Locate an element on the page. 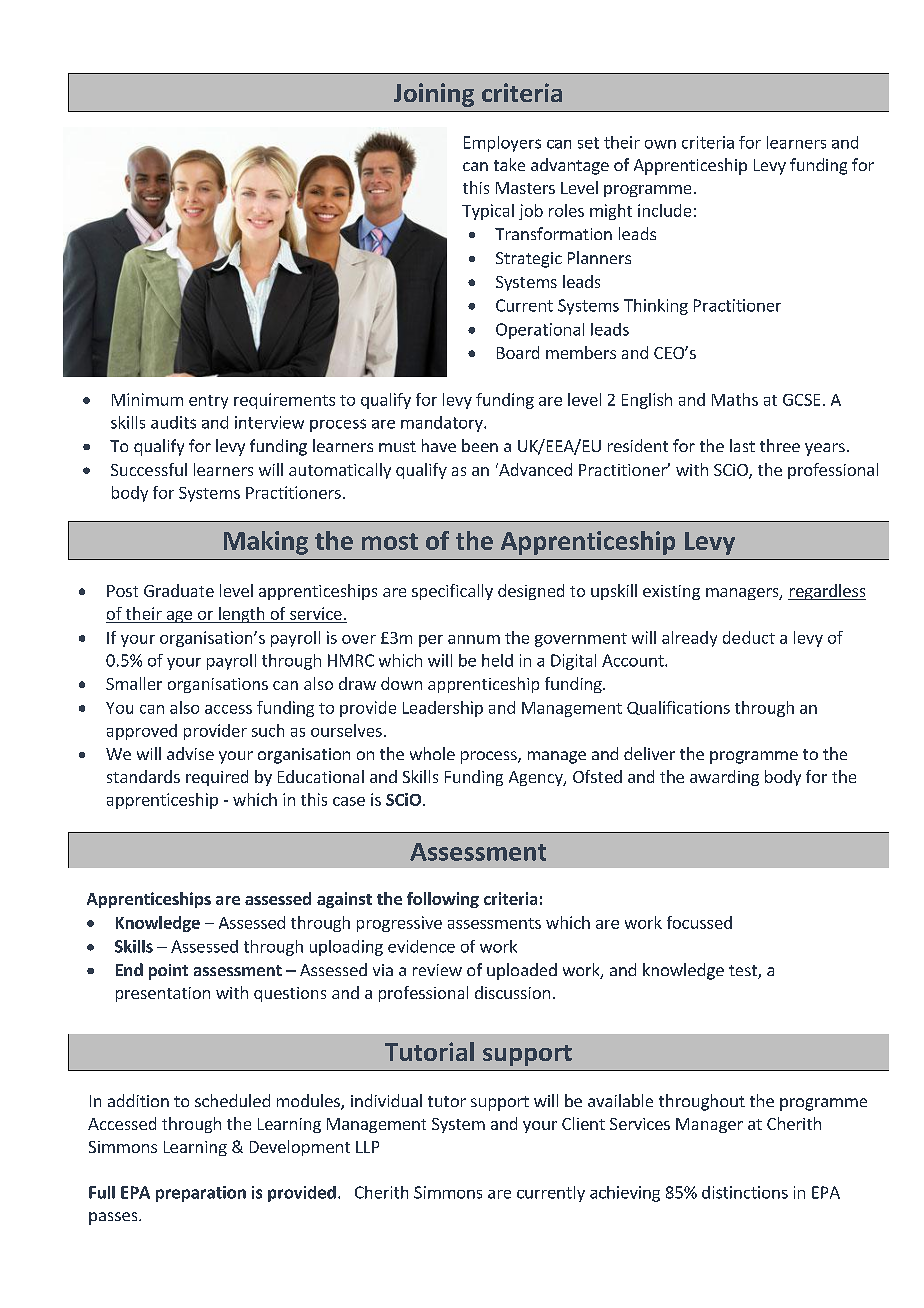 Image resolution: width=924 pixels, height=1308 pixels. required is located at coordinates (217, 778).
